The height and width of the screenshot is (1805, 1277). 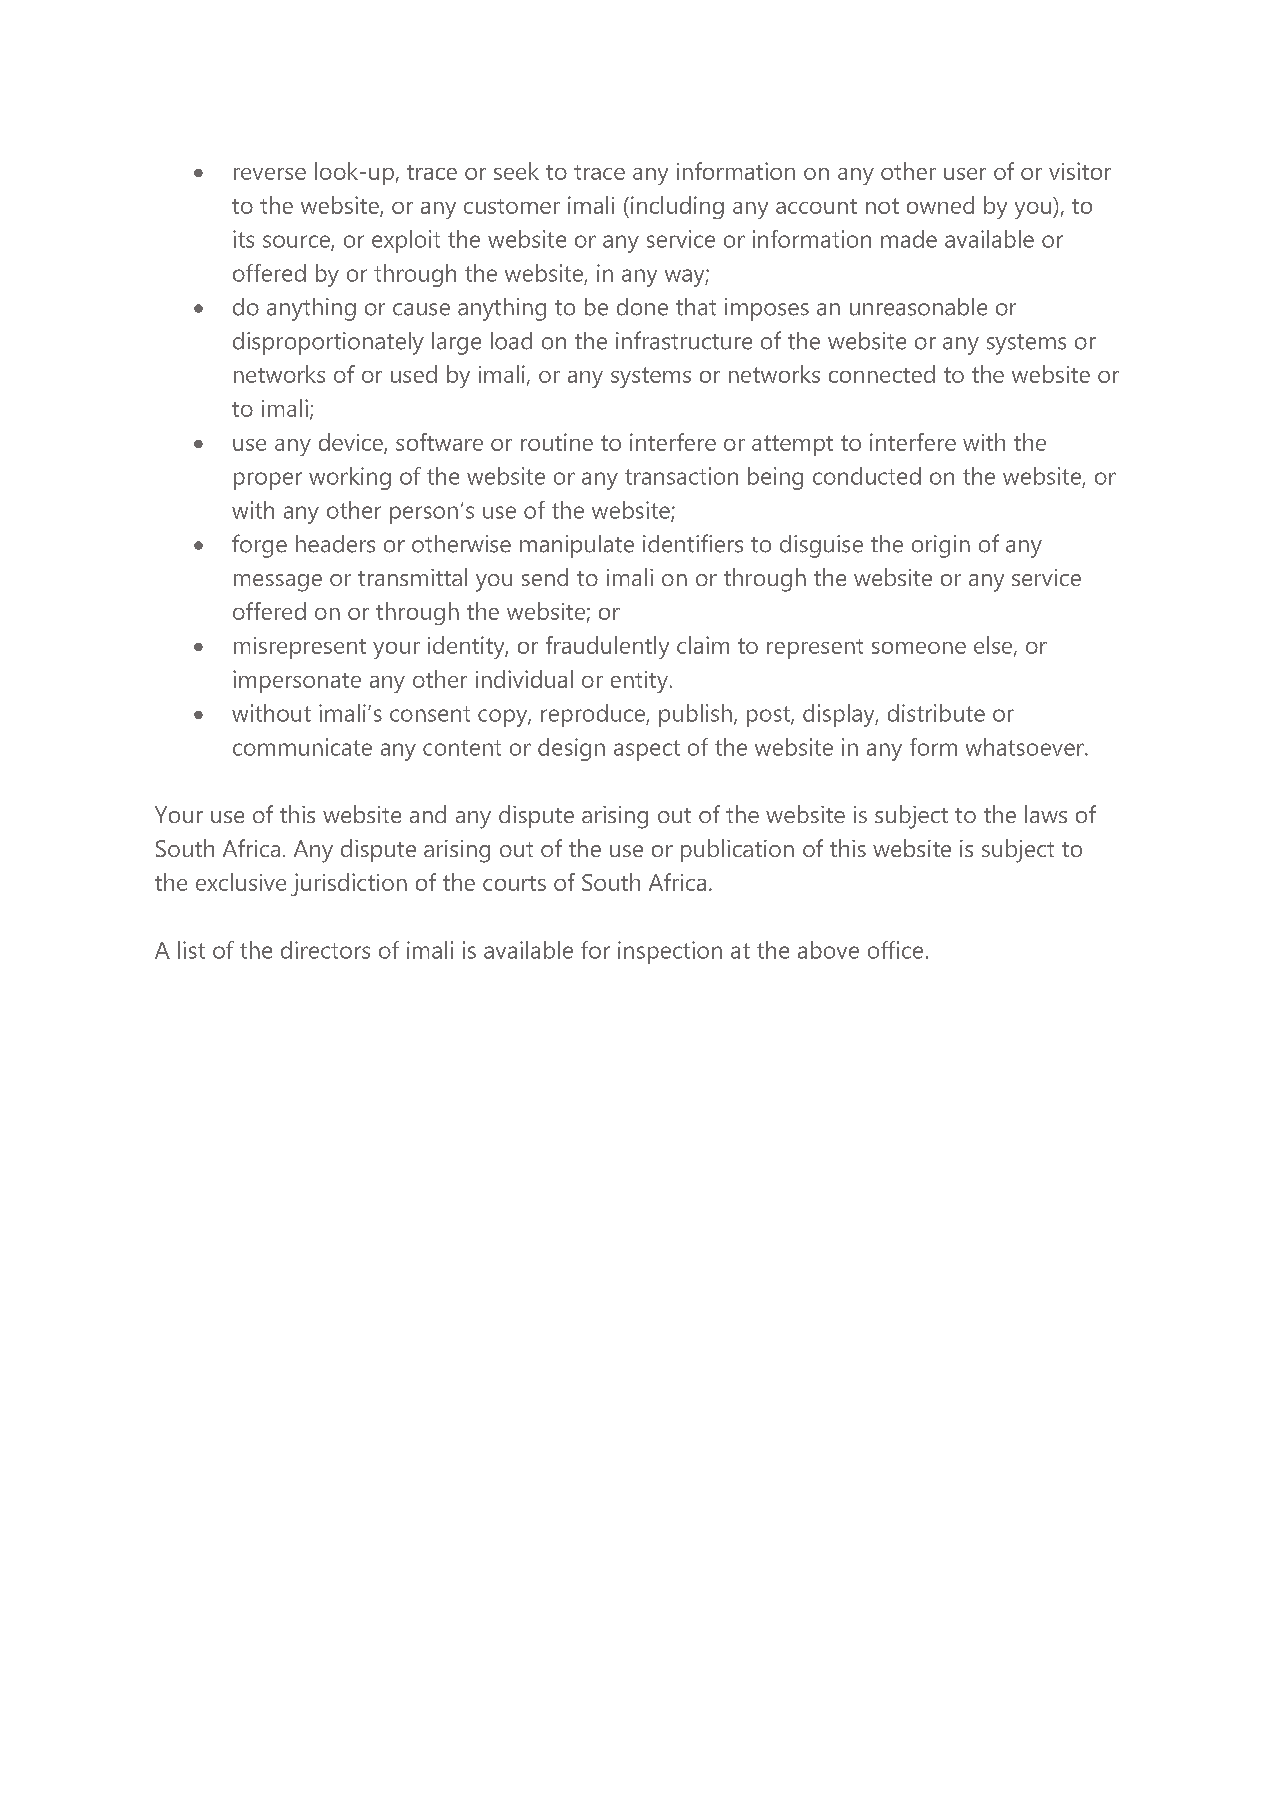 I want to click on infrastructure, so click(x=684, y=340).
